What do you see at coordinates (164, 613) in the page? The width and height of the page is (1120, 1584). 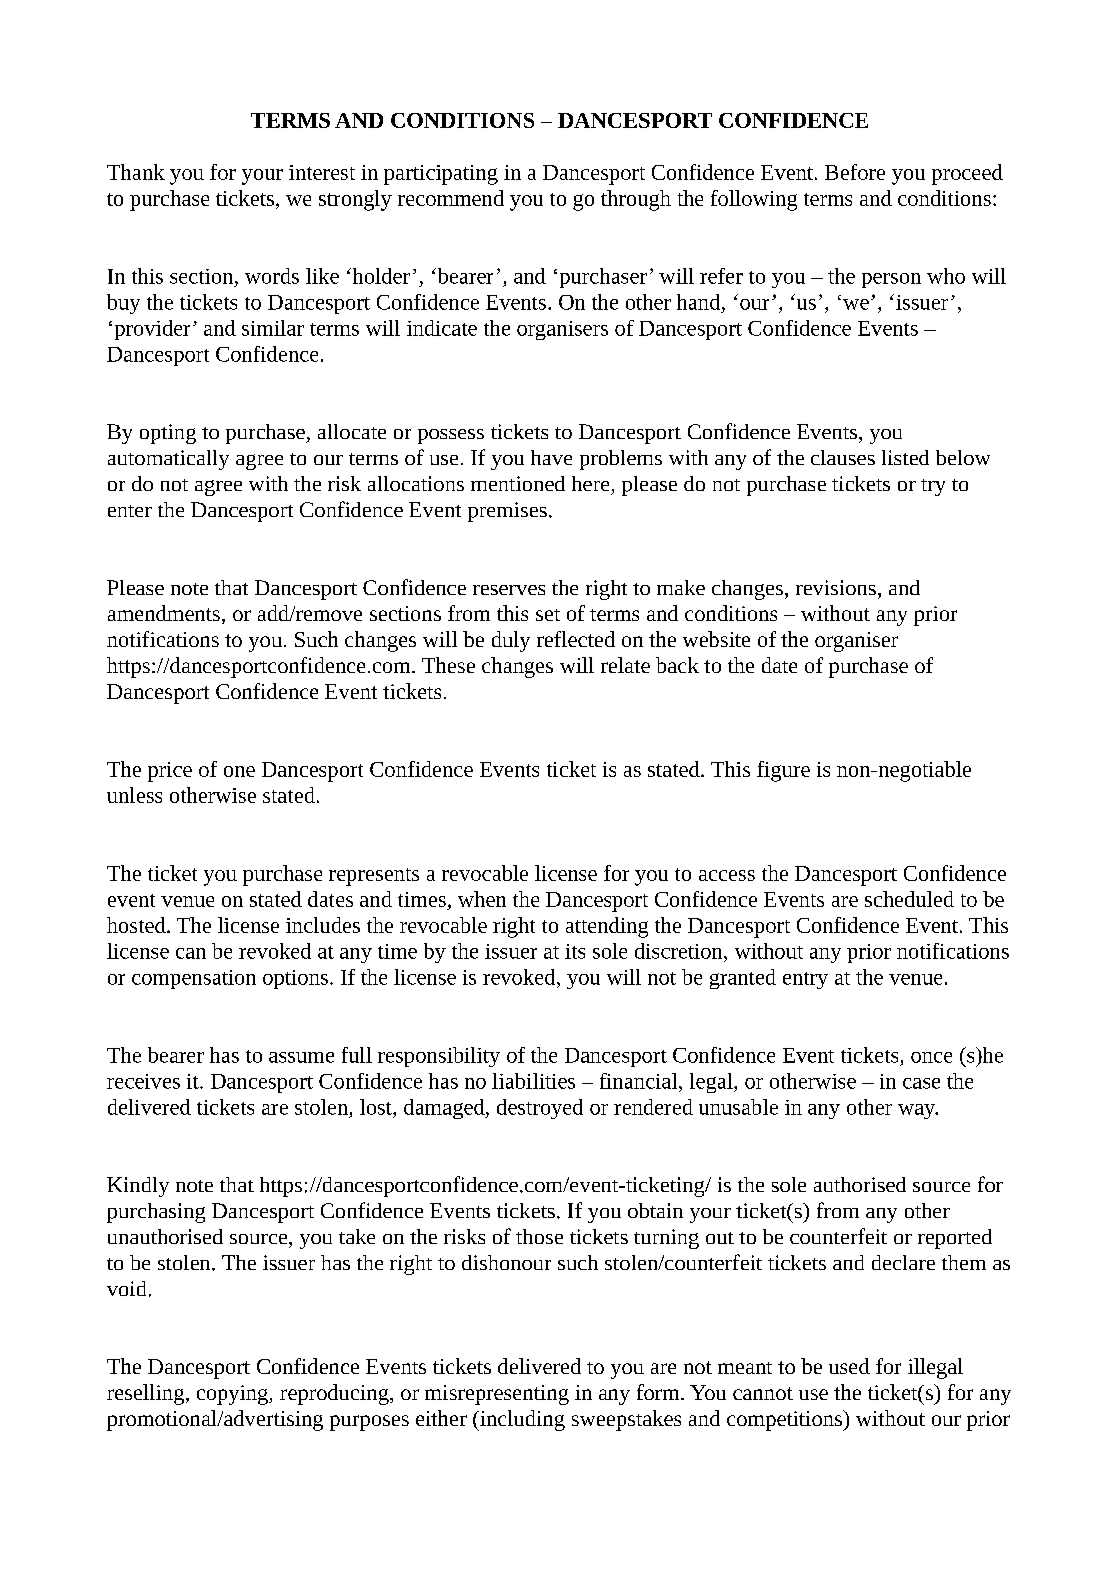 I see `amendments` at bounding box center [164, 613].
